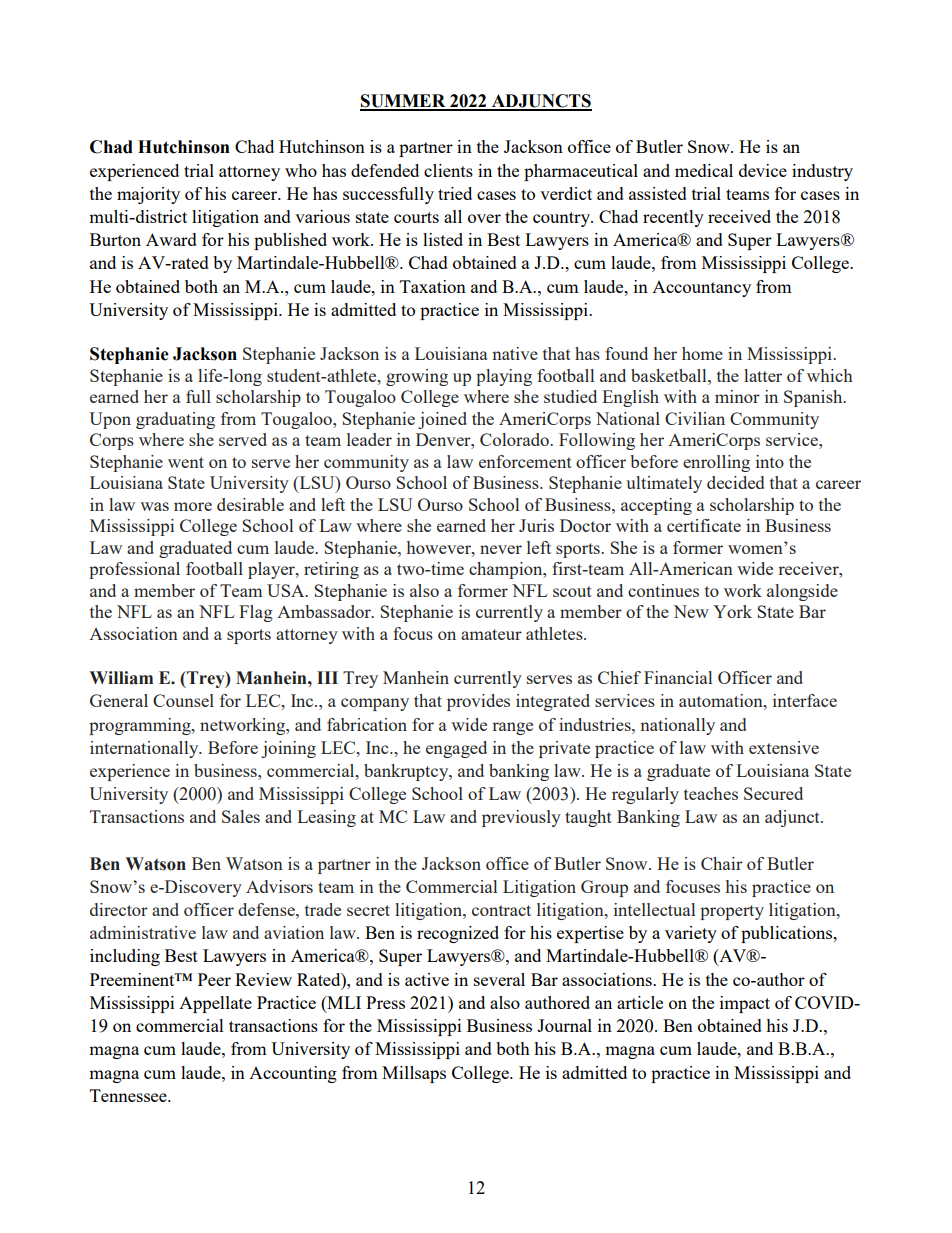  Describe the element at coordinates (175, 420) in the screenshot. I see `graduating` at that location.
